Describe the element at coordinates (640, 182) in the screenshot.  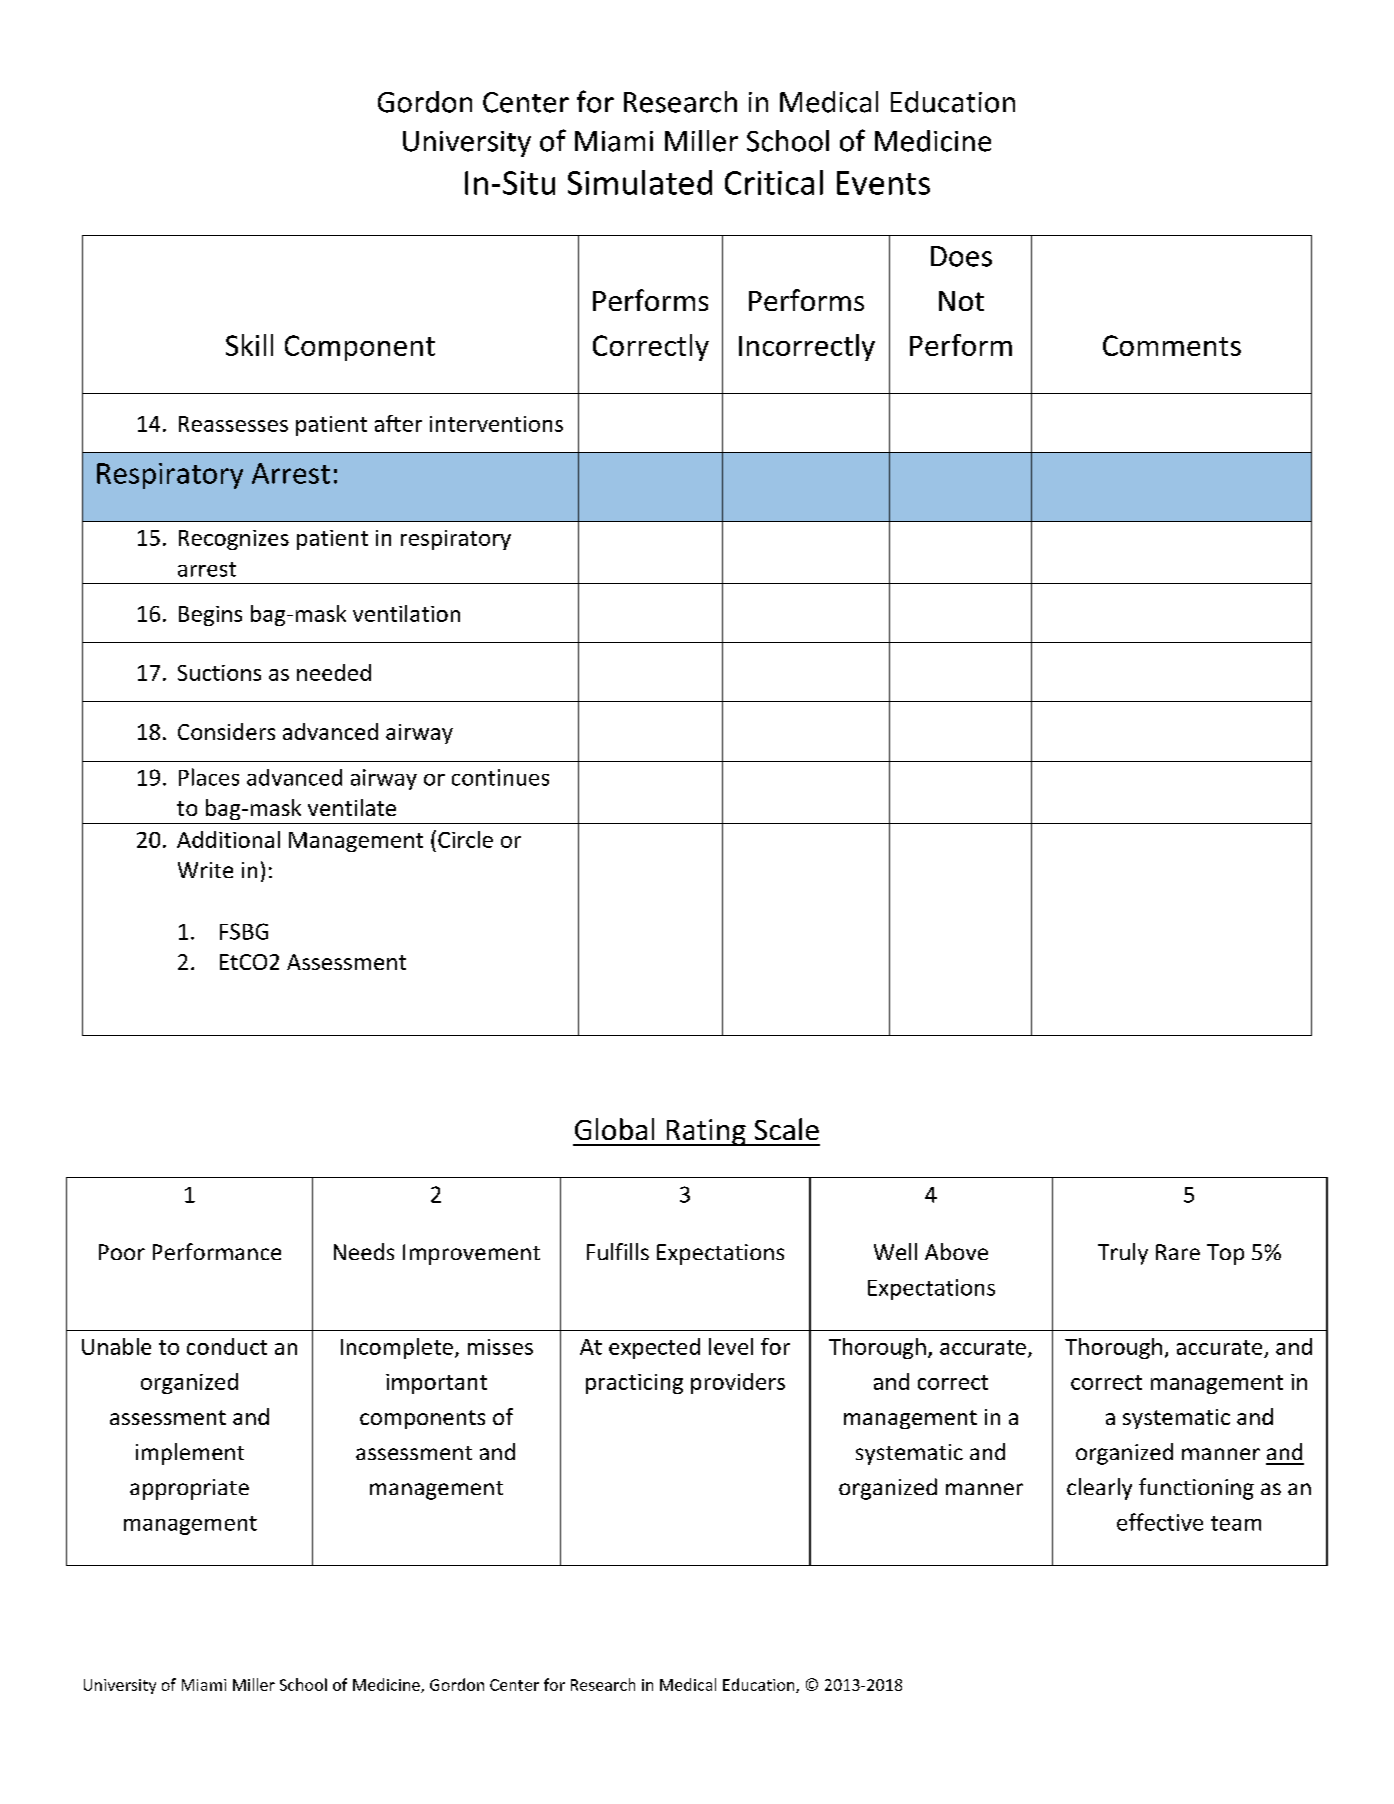
I see `Simulated` at that location.
